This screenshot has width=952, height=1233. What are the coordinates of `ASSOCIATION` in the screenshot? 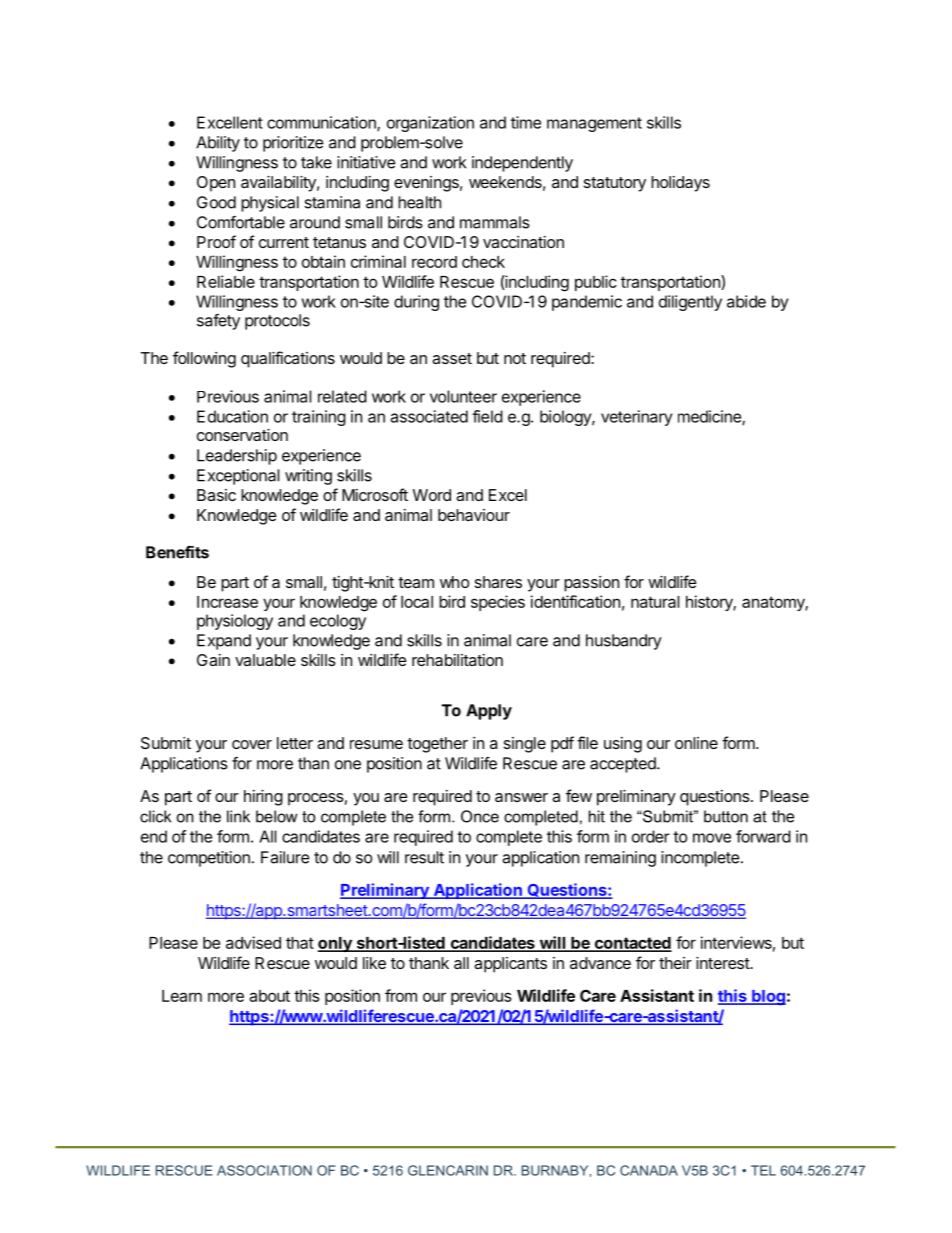 It's located at (264, 1170).
